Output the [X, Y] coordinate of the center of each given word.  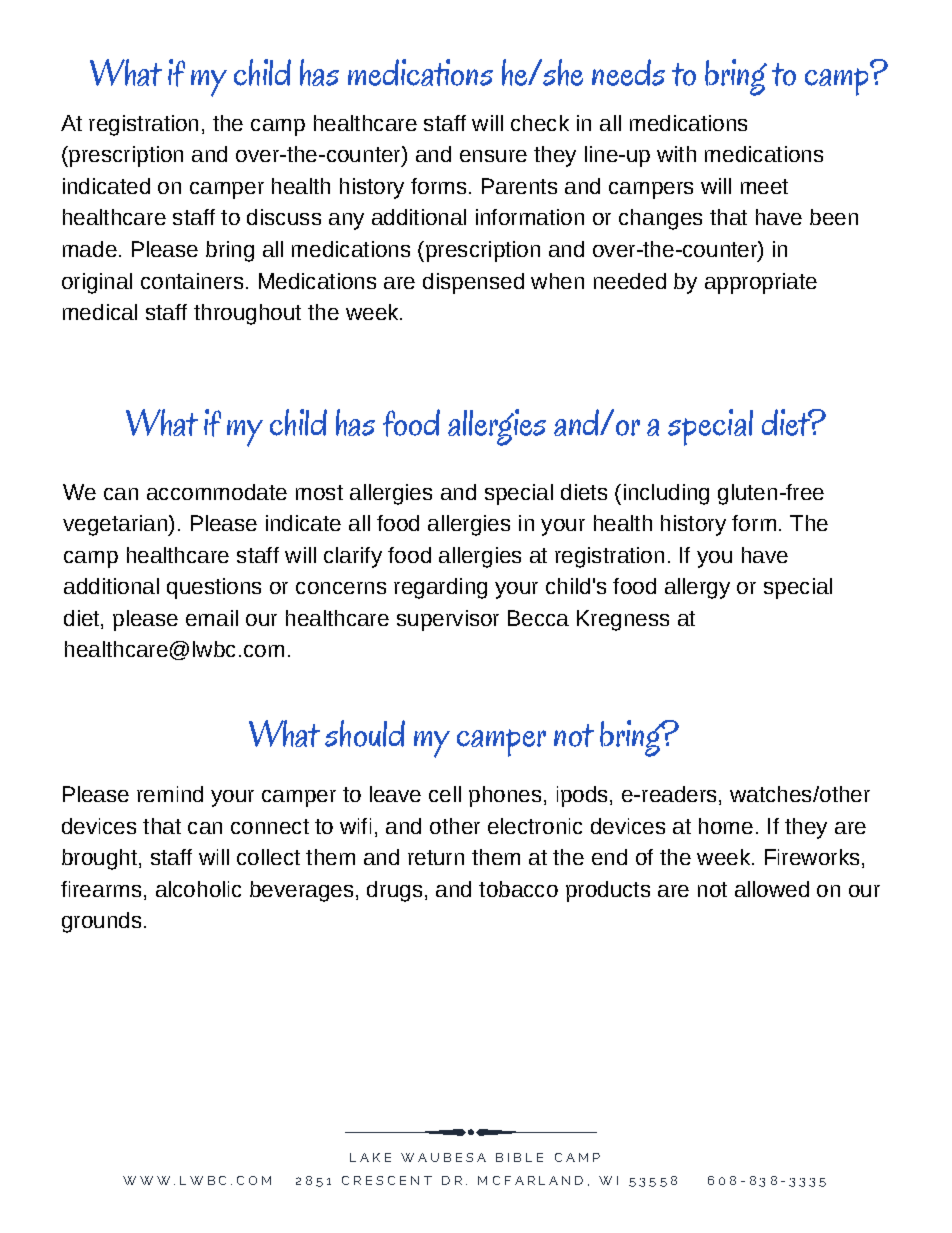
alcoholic [198, 889]
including [666, 494]
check [540, 123]
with [676, 154]
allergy [697, 588]
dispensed [473, 283]
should [365, 733]
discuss [284, 217]
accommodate [217, 492]
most [319, 492]
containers [192, 281]
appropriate [761, 283]
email [212, 618]
